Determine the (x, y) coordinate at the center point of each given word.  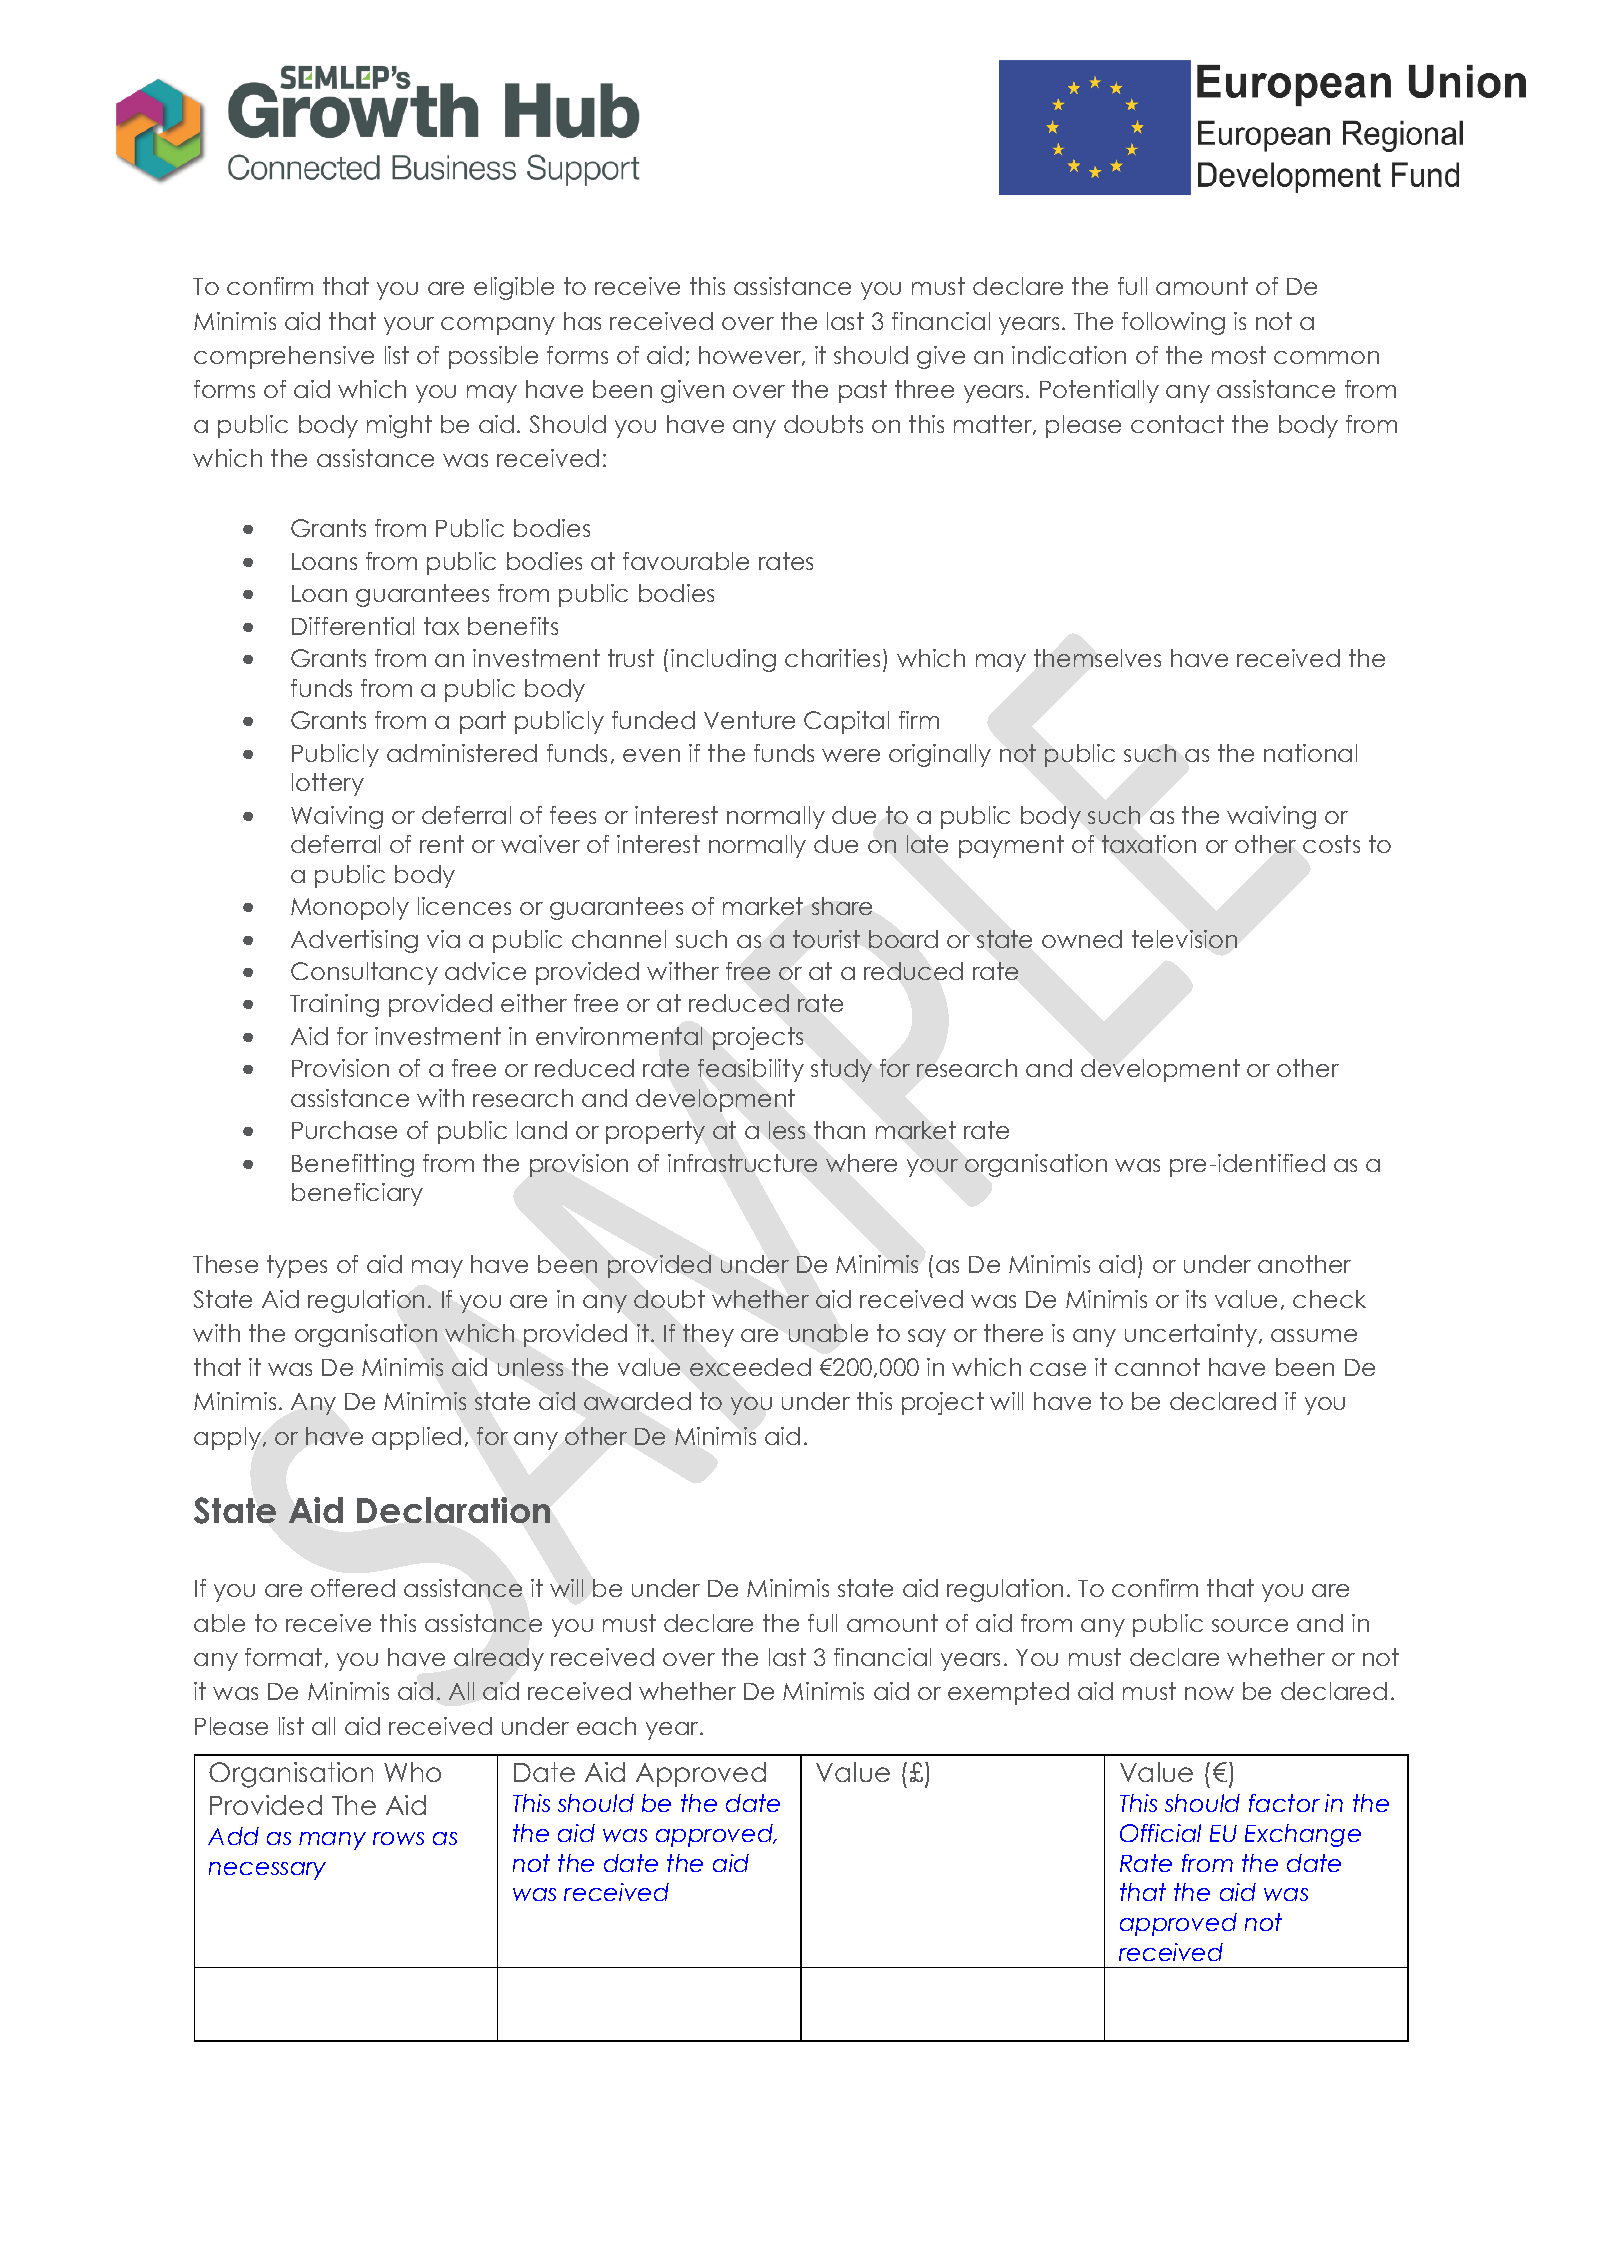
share (842, 906)
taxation (1149, 844)
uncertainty (1191, 1335)
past (863, 391)
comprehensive (284, 357)
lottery (328, 784)
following (1173, 323)
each (606, 1726)
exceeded (750, 1367)
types (297, 1266)
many (332, 1841)
